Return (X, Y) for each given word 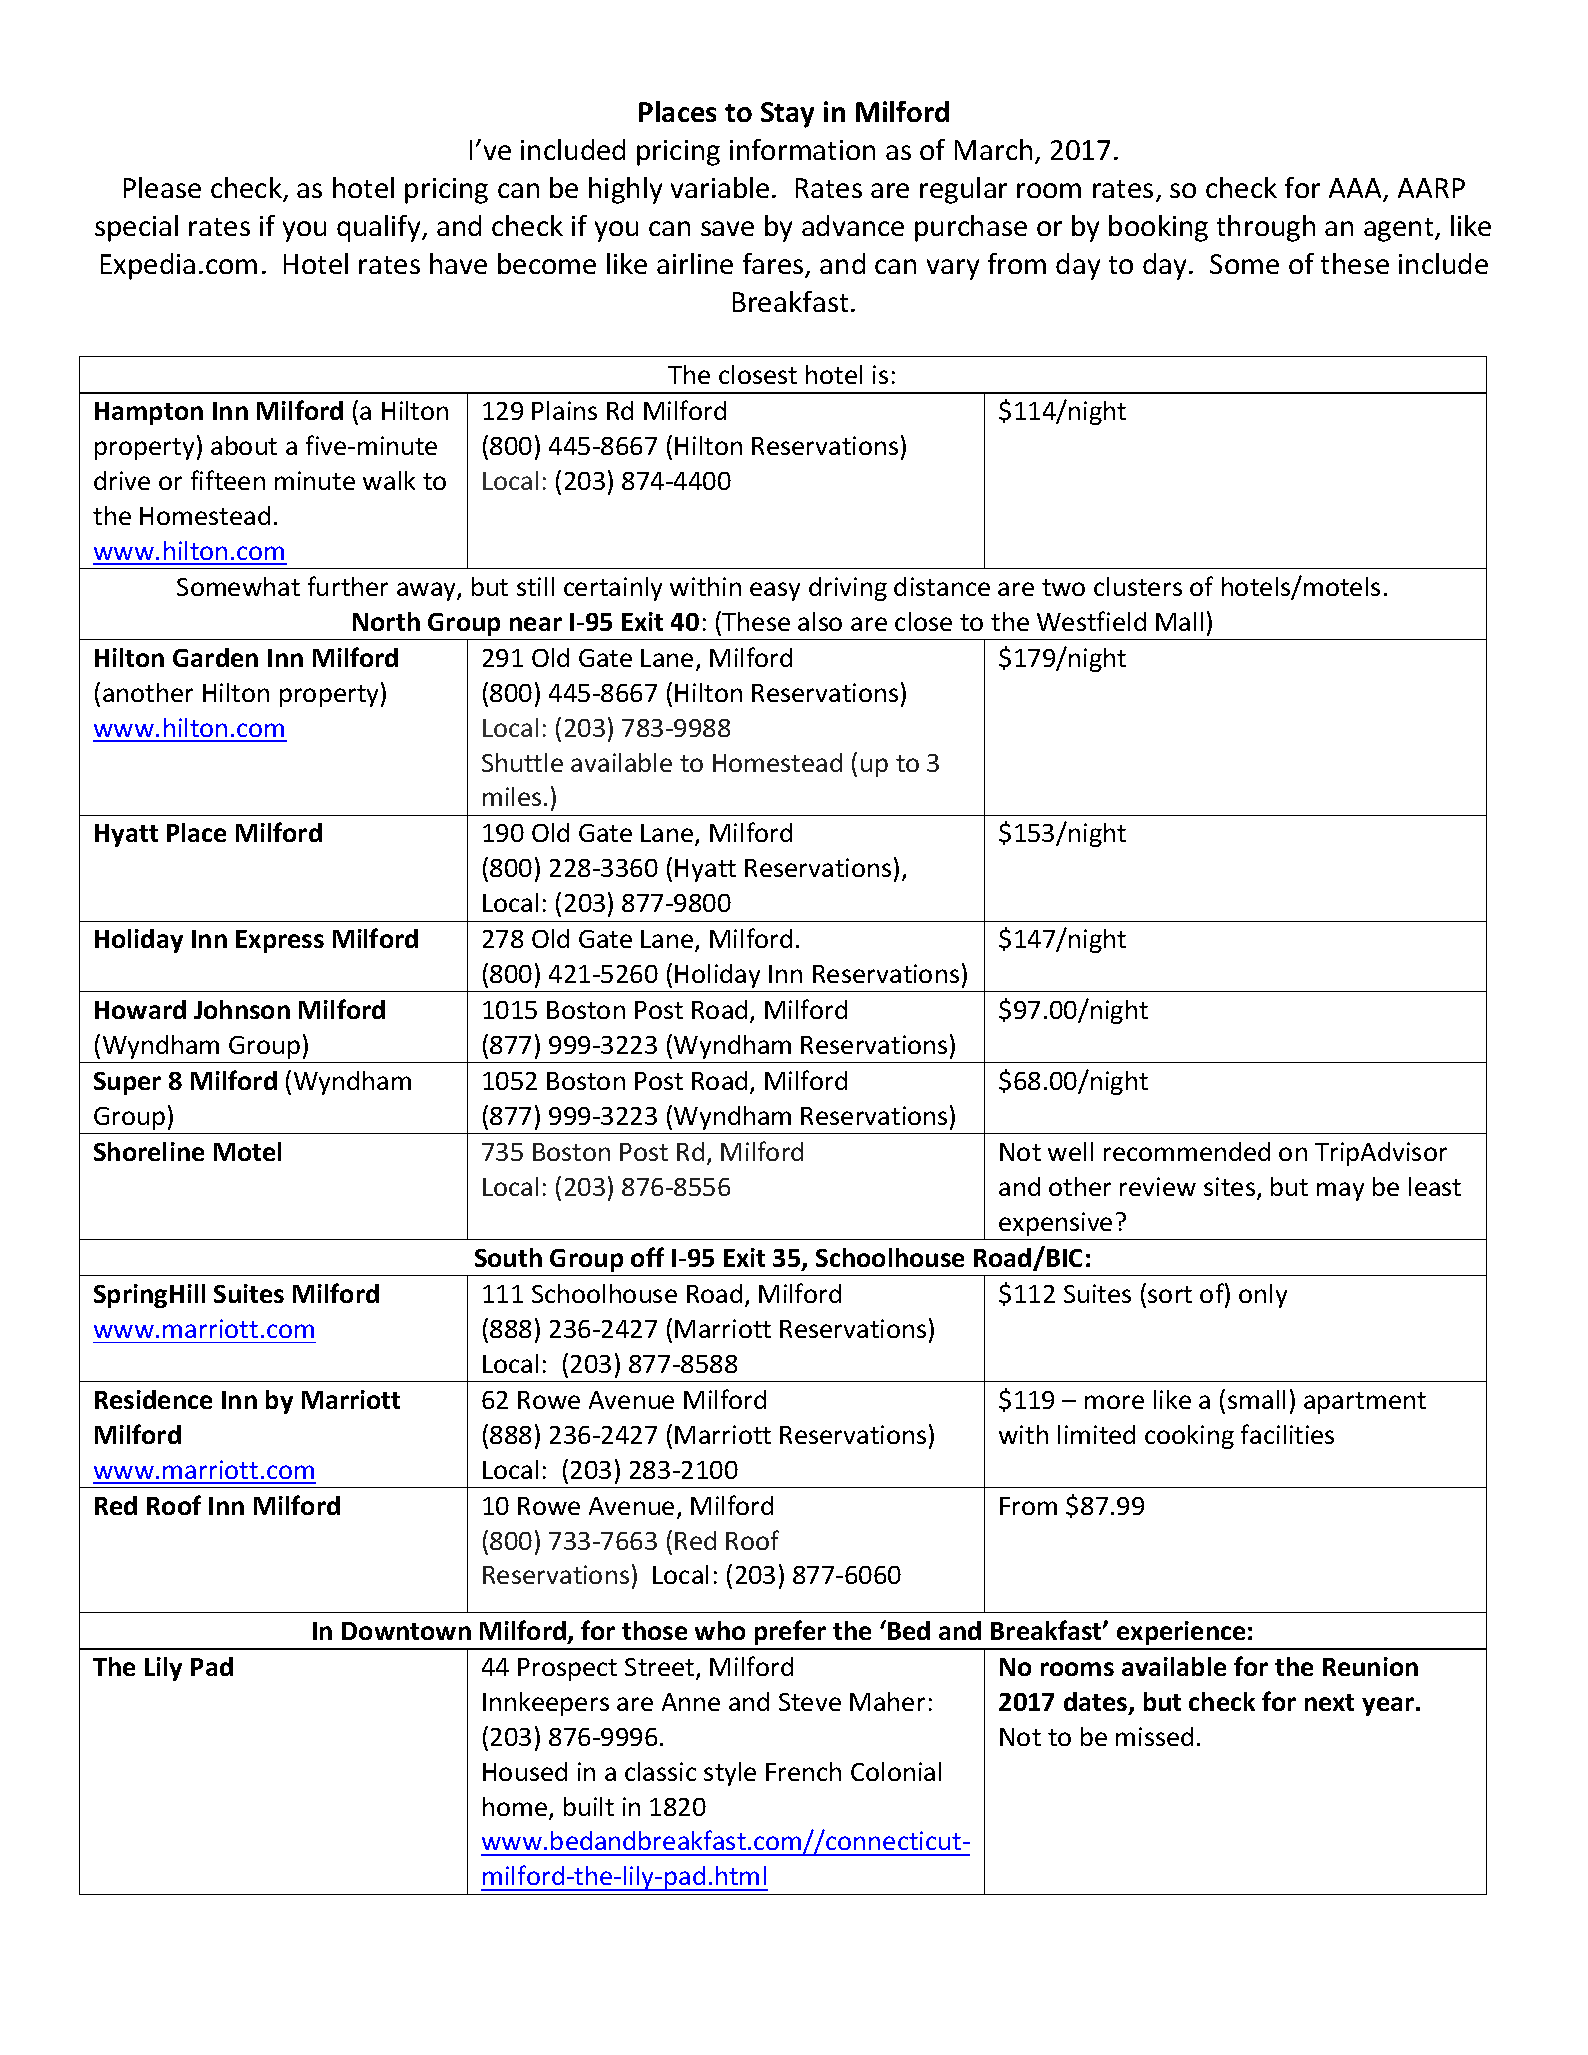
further (348, 586)
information (802, 149)
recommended (1187, 1151)
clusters (1138, 586)
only (1263, 1296)
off (647, 1257)
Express (280, 941)
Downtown (406, 1631)
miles (512, 796)
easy (775, 591)
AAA (1356, 189)
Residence (153, 1399)
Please (162, 187)
